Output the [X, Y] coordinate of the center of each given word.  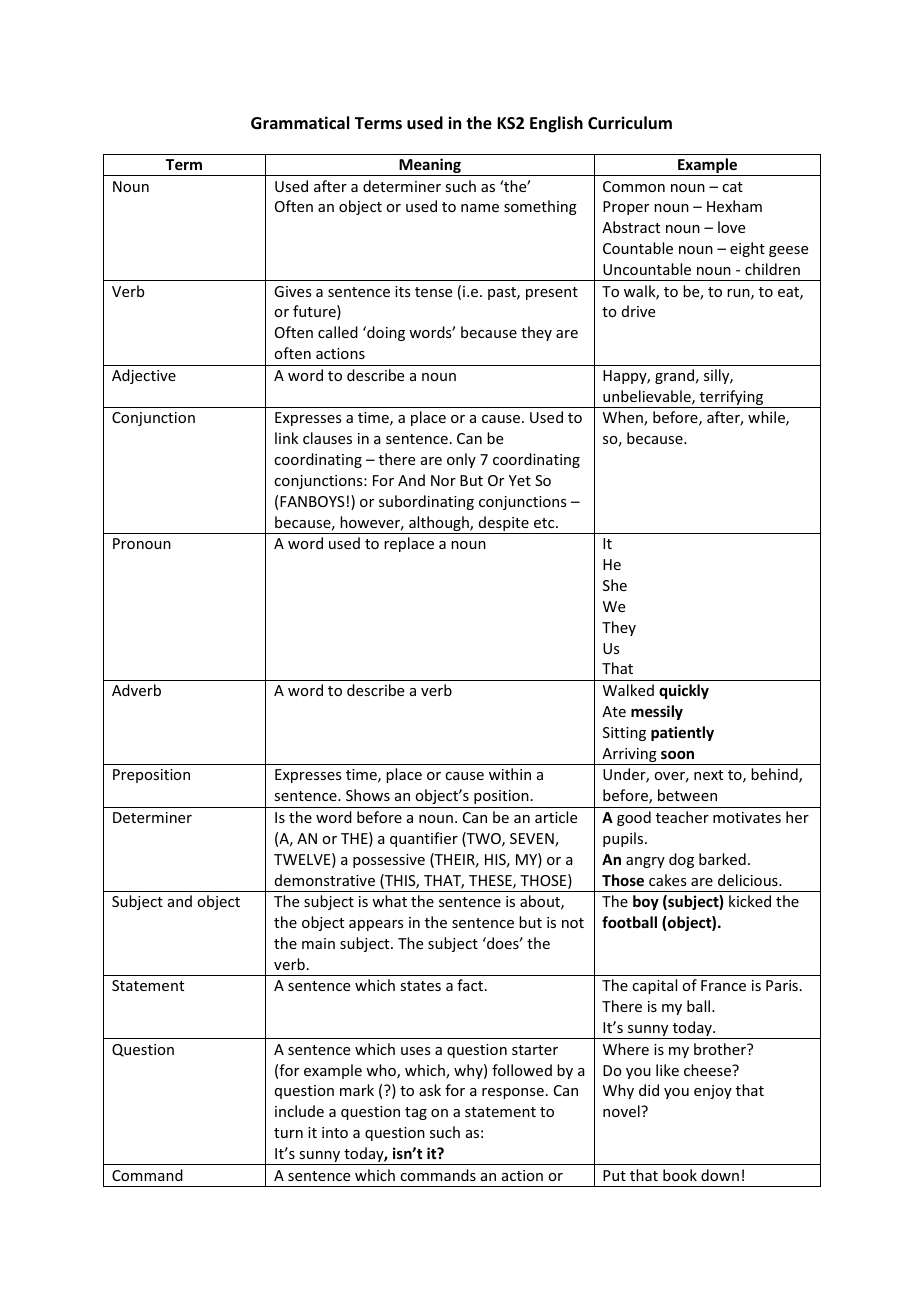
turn [288, 1133]
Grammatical [300, 122]
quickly [684, 691]
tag [416, 1113]
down [720, 1175]
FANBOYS [312, 501]
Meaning [430, 167]
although [439, 525]
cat [732, 187]
